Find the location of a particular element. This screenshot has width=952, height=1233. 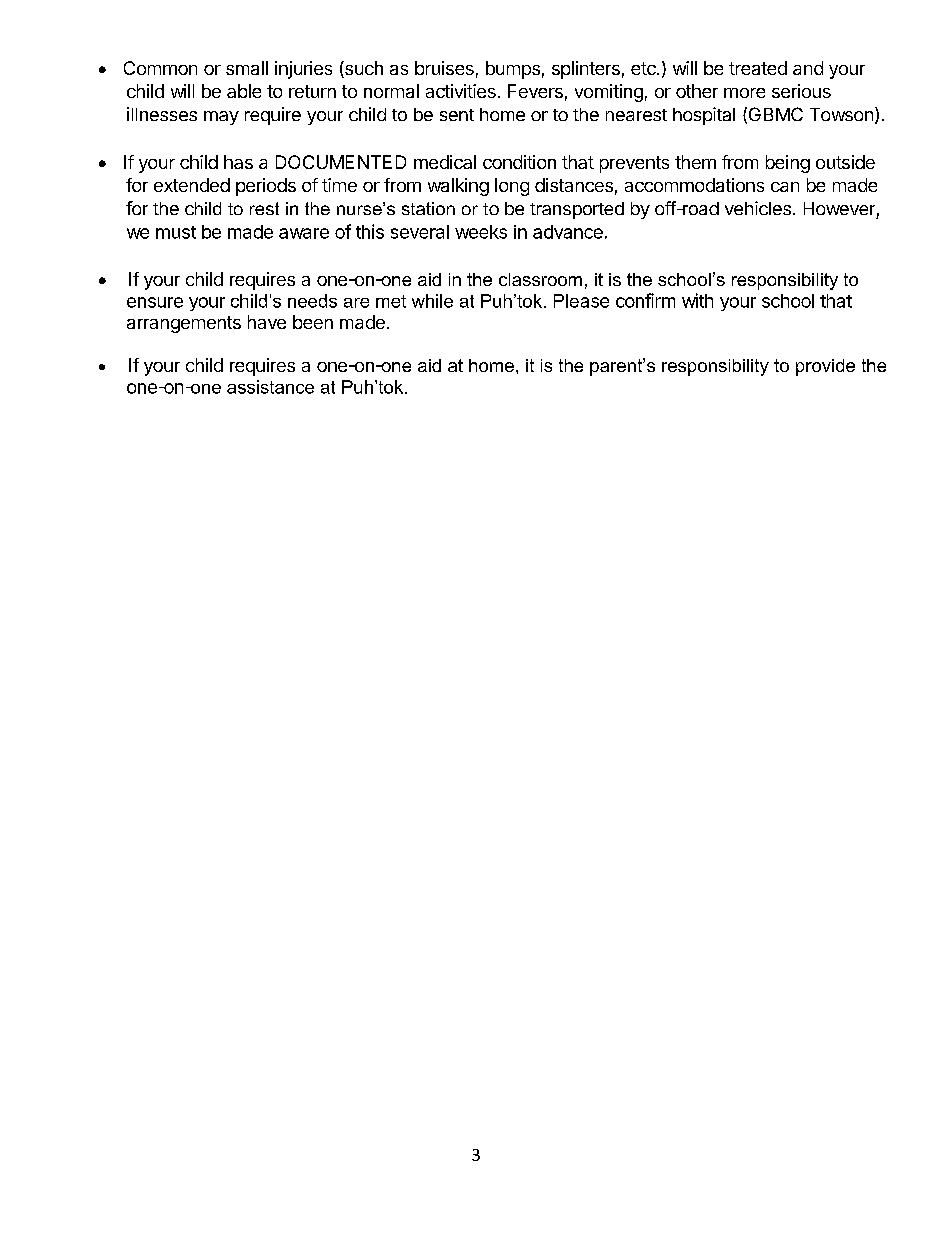

can is located at coordinates (785, 187).
